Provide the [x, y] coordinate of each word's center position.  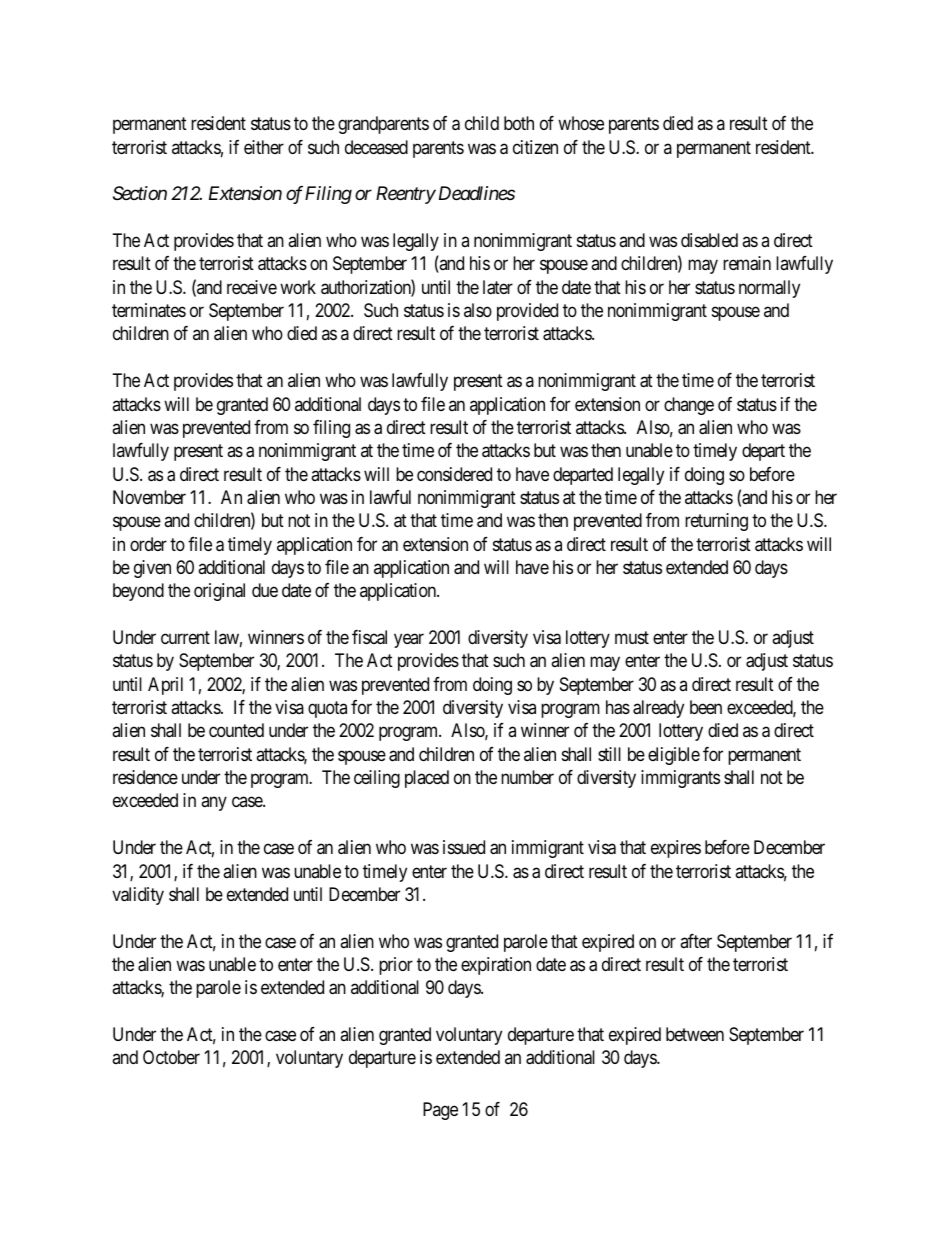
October [171, 1057]
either [264, 147]
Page [440, 1111]
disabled [709, 240]
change [689, 406]
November [149, 497]
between [695, 1034]
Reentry [406, 195]
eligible [674, 756]
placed [427, 779]
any [214, 804]
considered [454, 474]
